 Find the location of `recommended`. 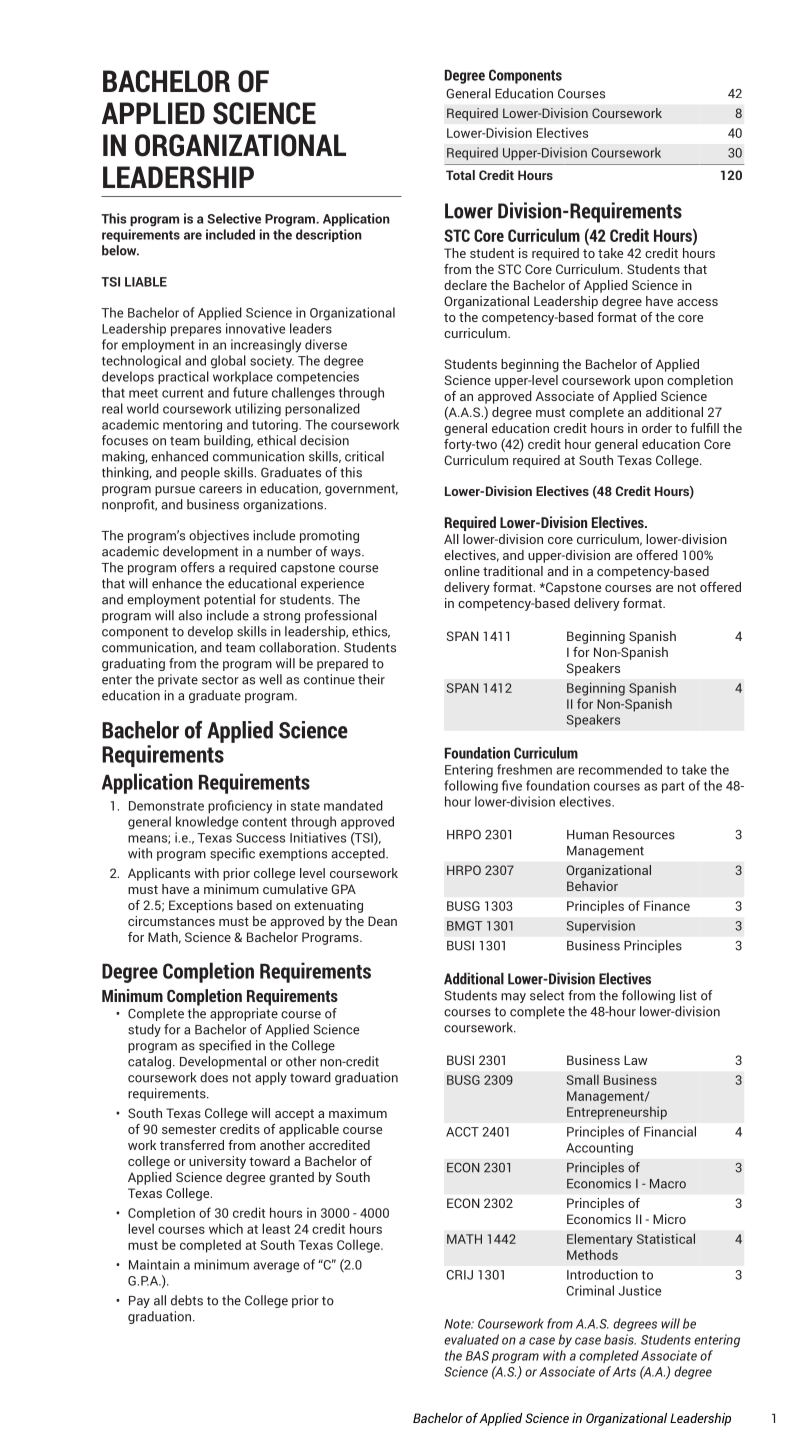

recommended is located at coordinates (620, 769).
